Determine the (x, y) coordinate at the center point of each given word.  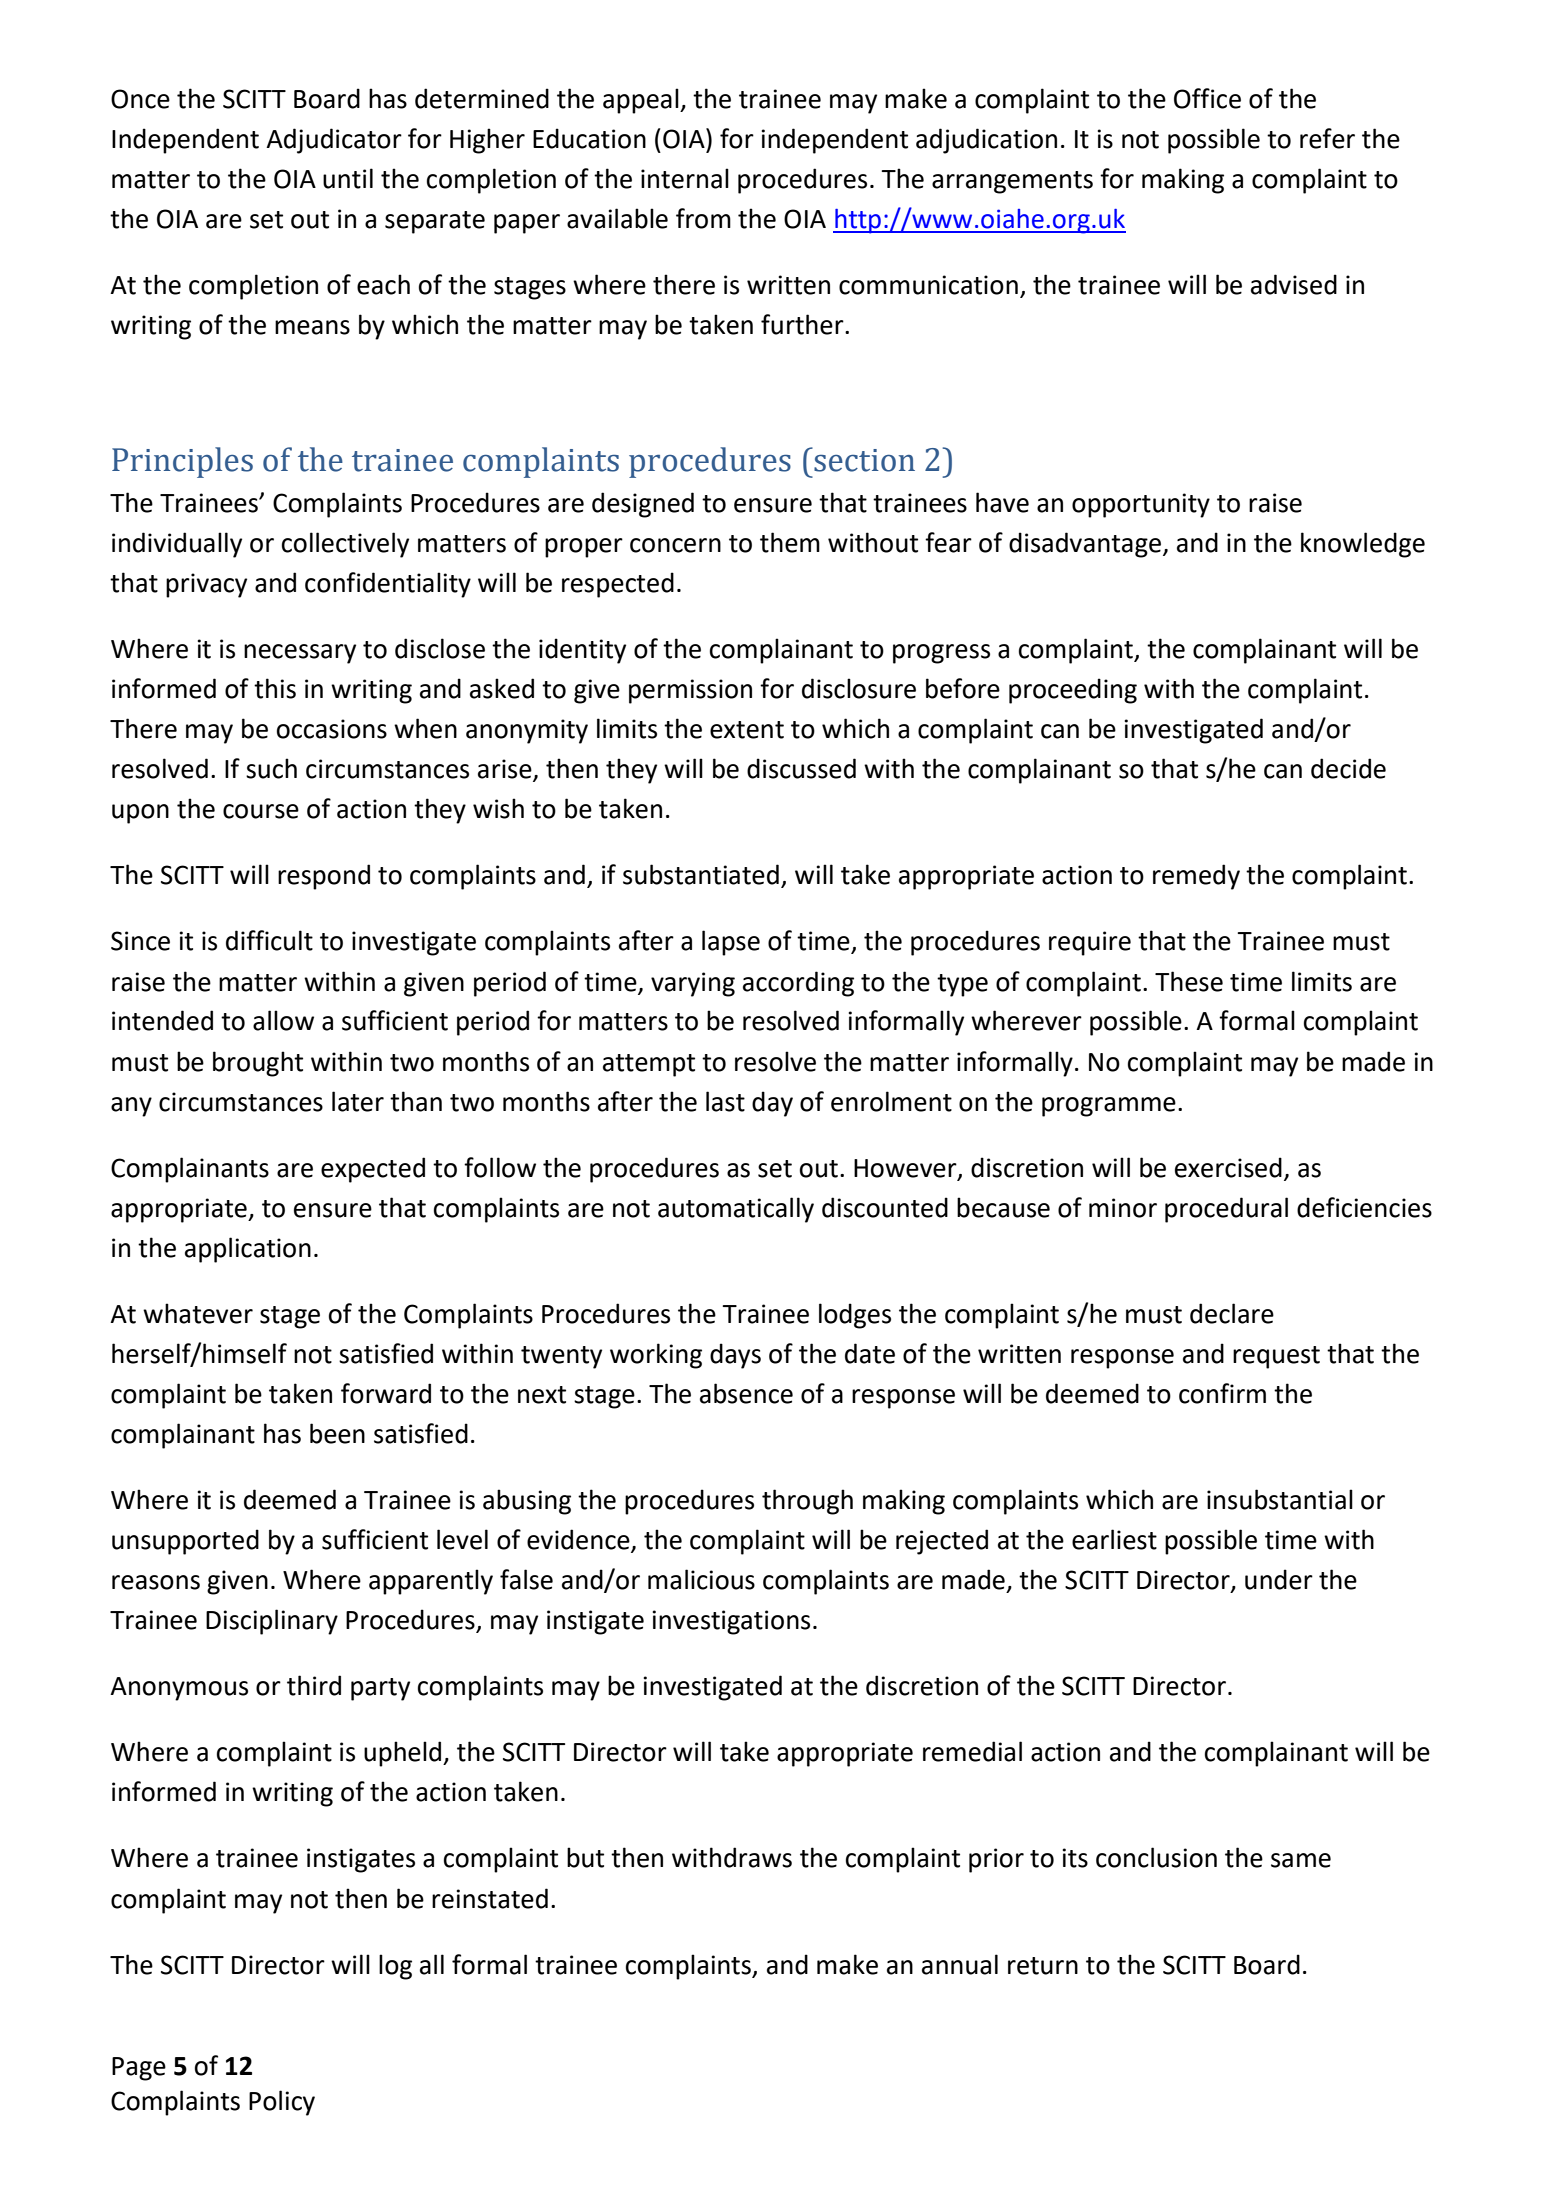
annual (960, 1964)
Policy (282, 2103)
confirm (1222, 1393)
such (271, 768)
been (337, 1433)
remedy (1196, 877)
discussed (801, 768)
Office (1207, 98)
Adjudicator (334, 141)
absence (746, 1393)
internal (685, 178)
